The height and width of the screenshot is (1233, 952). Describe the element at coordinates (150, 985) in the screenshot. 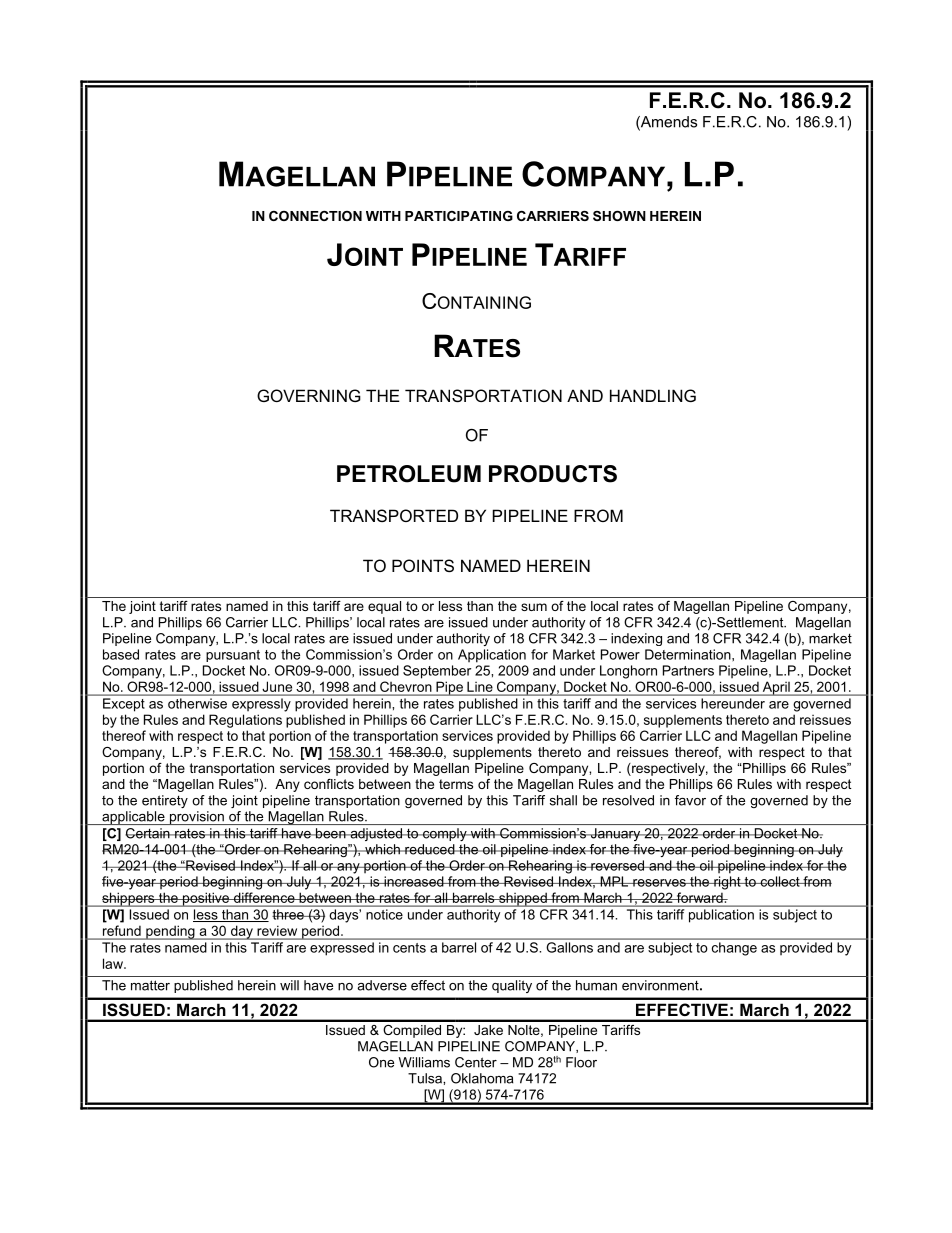

I see `matter` at that location.
